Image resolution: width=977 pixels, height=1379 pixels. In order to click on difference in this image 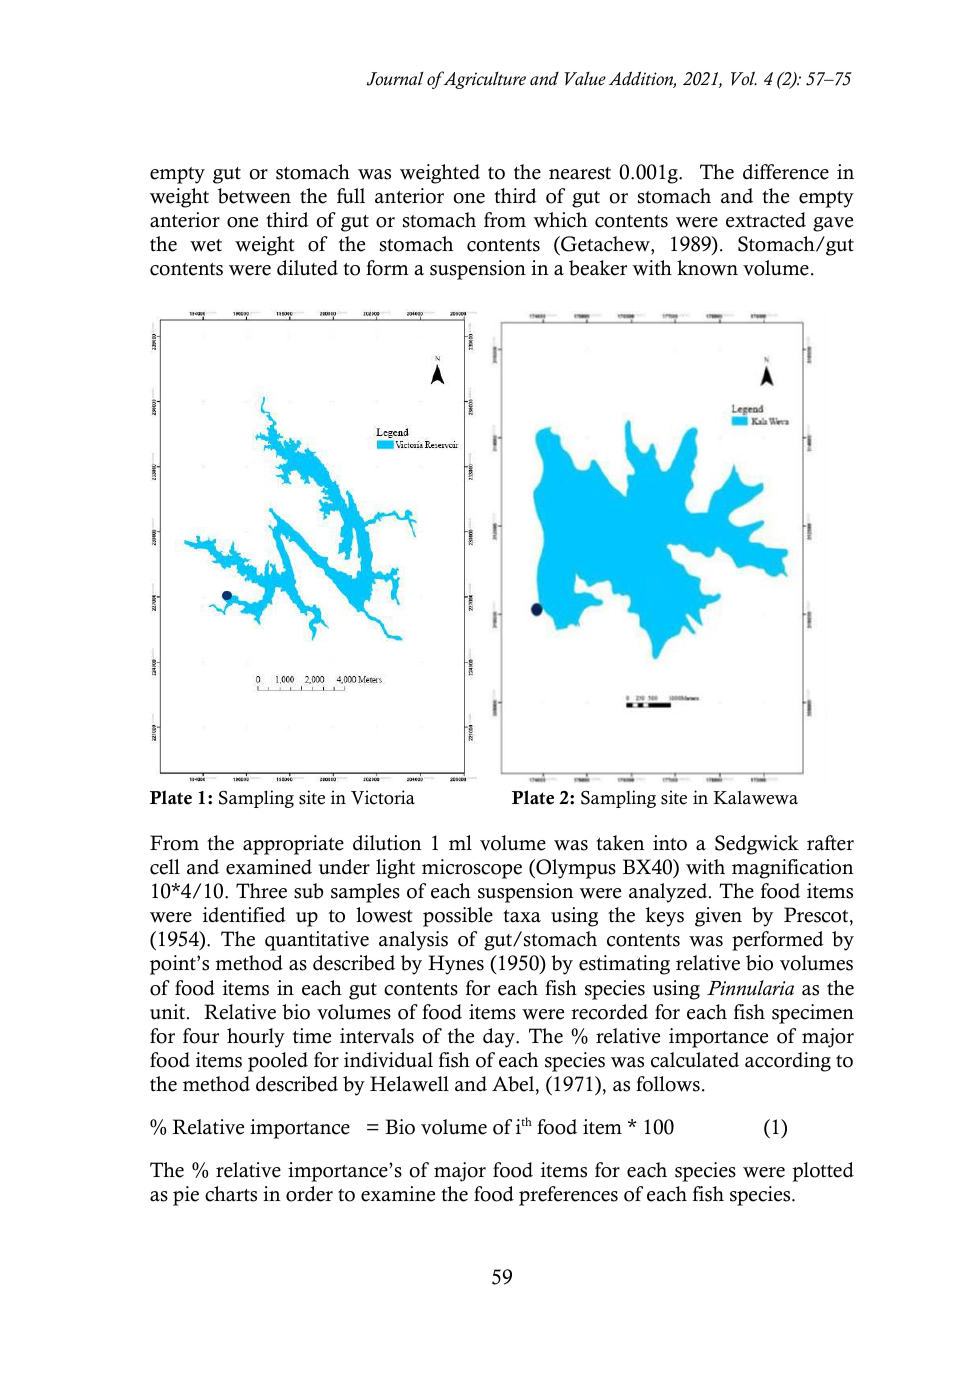, I will do `click(786, 172)`.
